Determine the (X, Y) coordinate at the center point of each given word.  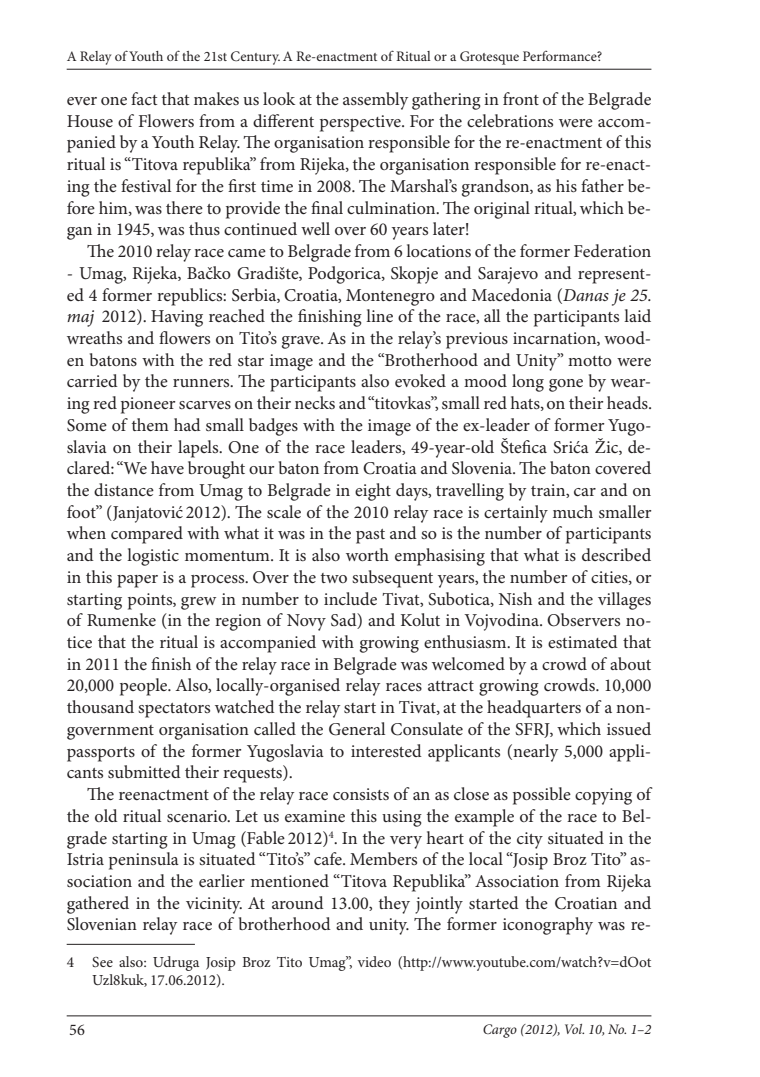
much (573, 511)
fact (144, 98)
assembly (375, 101)
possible (542, 796)
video (374, 961)
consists (361, 794)
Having (177, 318)
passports (101, 754)
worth (367, 554)
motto (590, 361)
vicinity (214, 905)
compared (147, 535)
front (521, 98)
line (379, 315)
